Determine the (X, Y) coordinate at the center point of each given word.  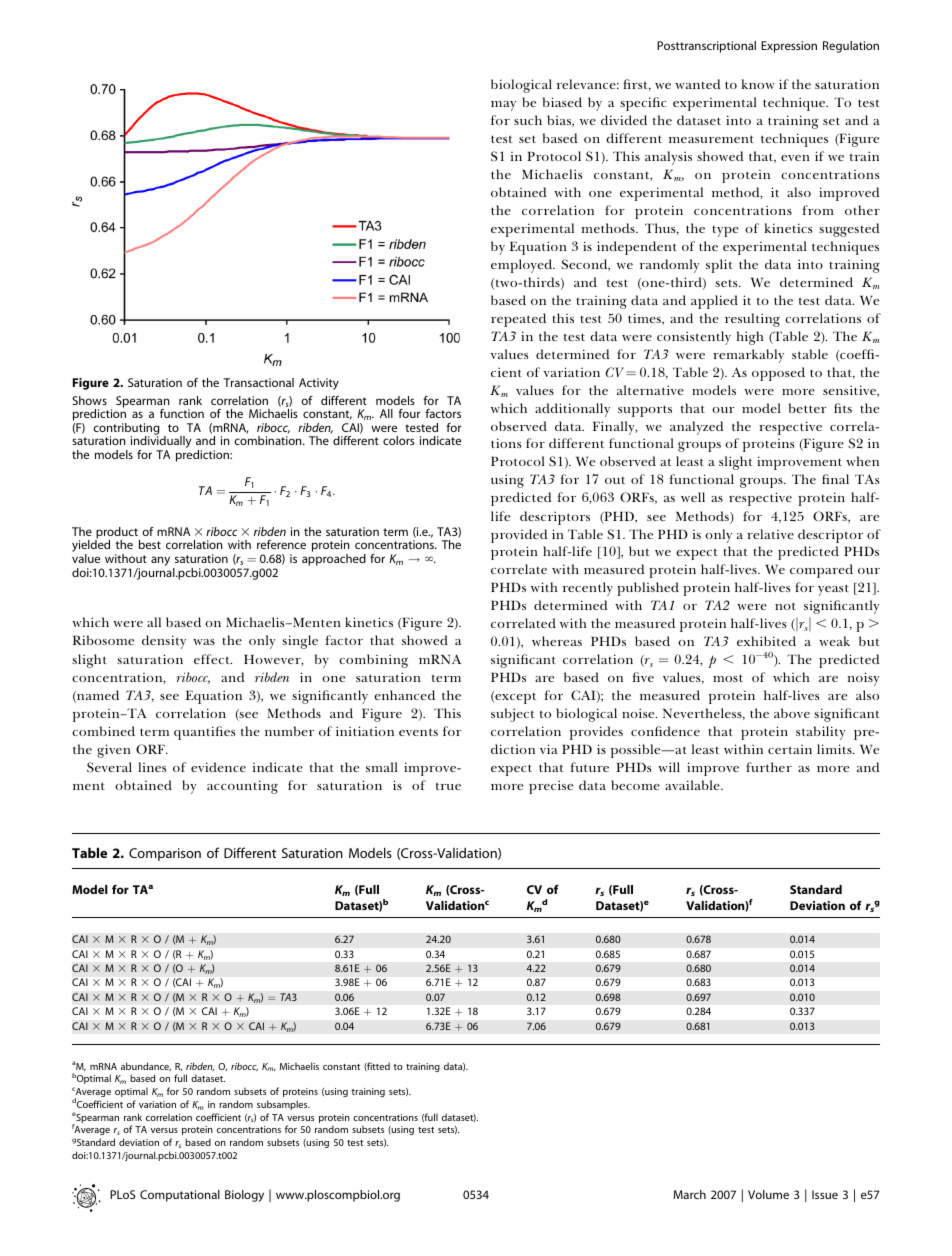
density (164, 642)
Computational (180, 1196)
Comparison (165, 854)
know (758, 84)
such (528, 120)
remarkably (748, 356)
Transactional (259, 382)
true (448, 786)
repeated (518, 320)
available (693, 785)
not (785, 606)
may (503, 106)
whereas (557, 641)
